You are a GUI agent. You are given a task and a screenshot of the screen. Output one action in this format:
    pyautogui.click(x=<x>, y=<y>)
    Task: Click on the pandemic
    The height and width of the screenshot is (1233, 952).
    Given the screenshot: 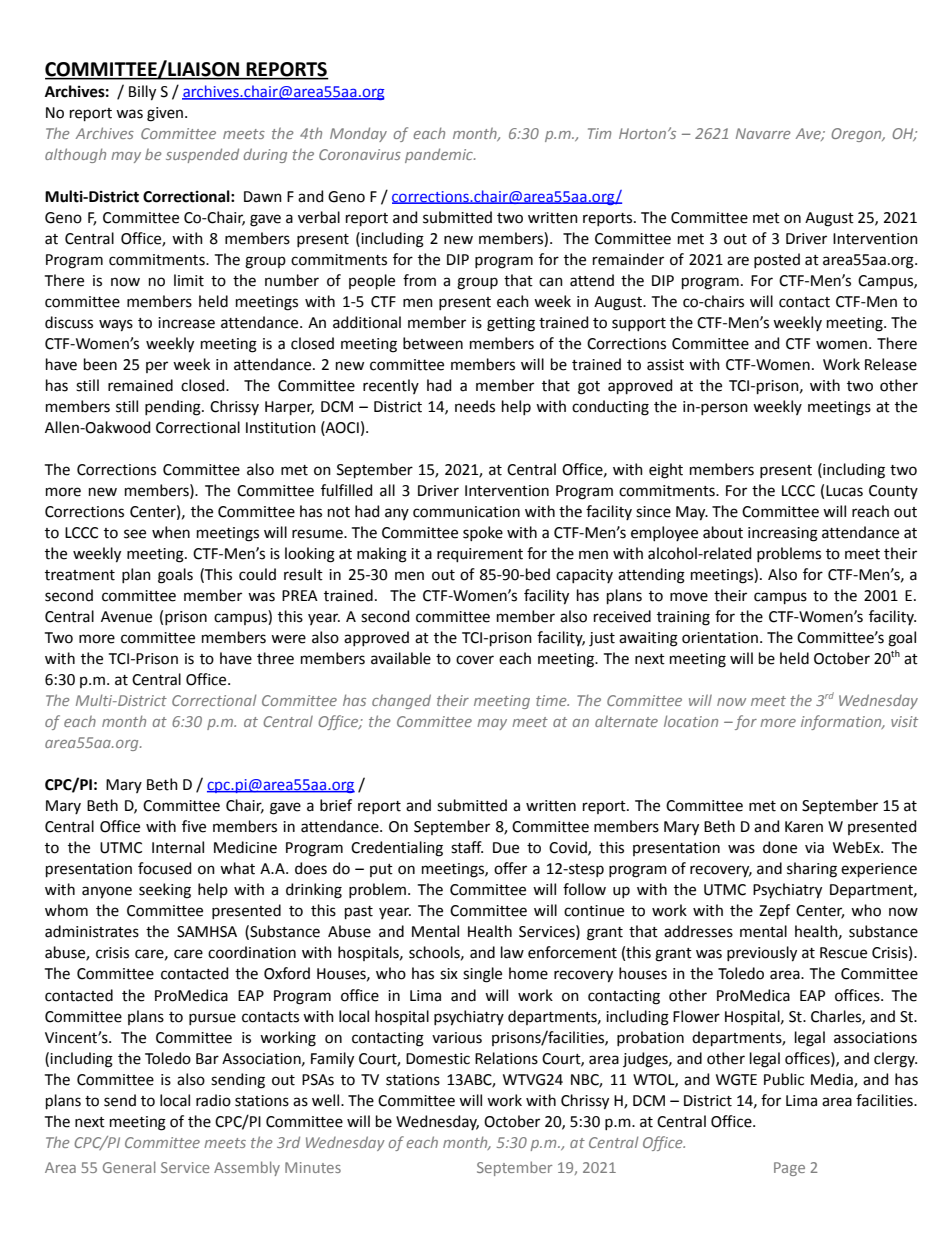 What is the action you would take?
    pyautogui.click(x=440, y=155)
